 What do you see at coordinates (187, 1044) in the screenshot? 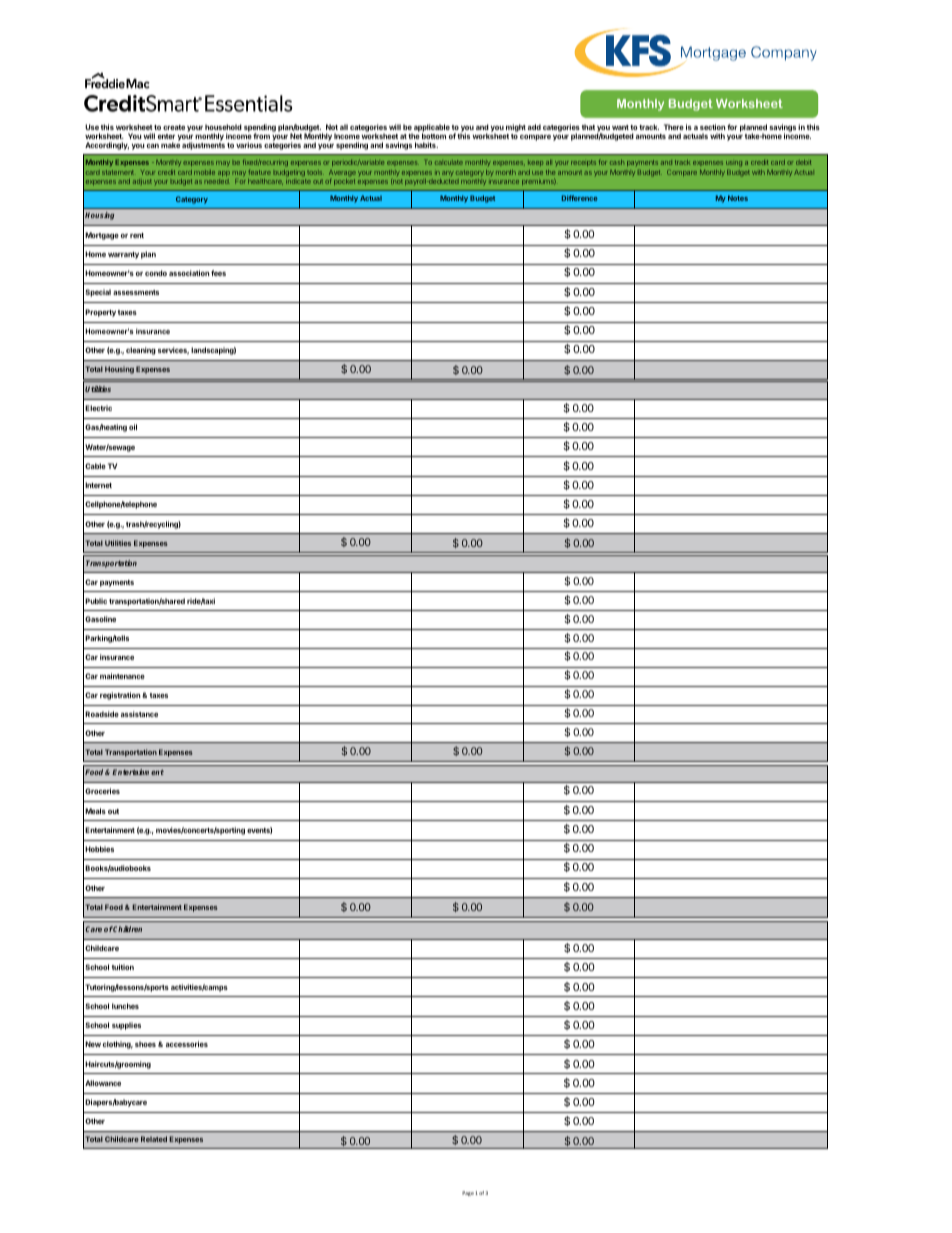
I see `accessories` at bounding box center [187, 1044].
